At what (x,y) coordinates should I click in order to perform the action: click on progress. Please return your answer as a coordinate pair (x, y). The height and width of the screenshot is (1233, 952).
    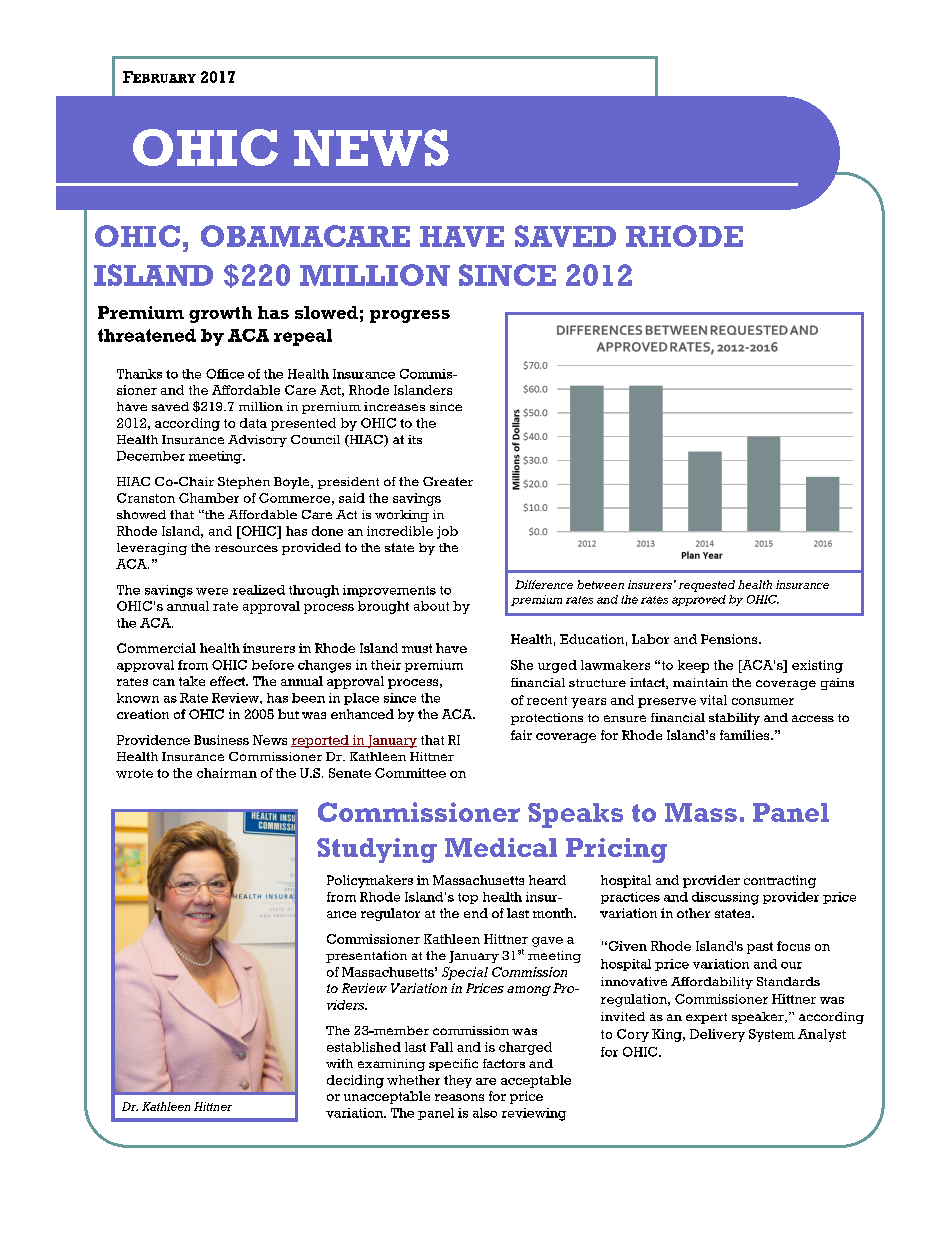
    Looking at the image, I should click on (410, 316).
